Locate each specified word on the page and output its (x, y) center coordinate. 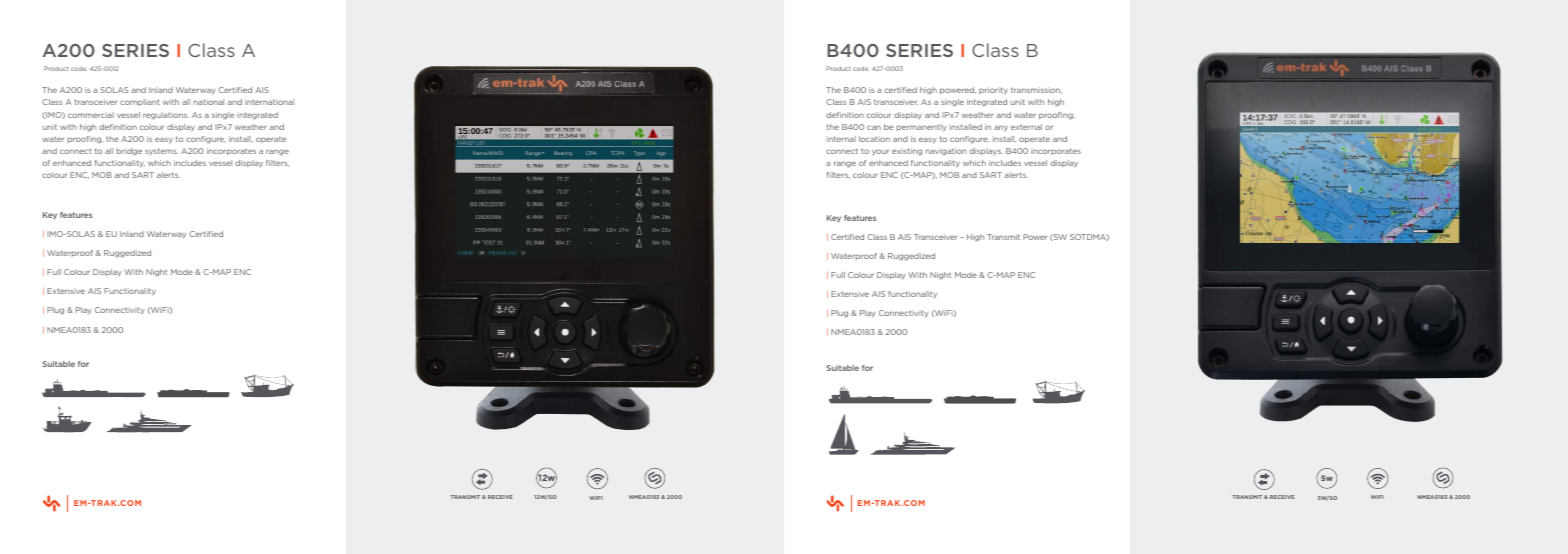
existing (907, 152)
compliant (140, 102)
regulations (166, 116)
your (880, 152)
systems (161, 151)
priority (993, 91)
